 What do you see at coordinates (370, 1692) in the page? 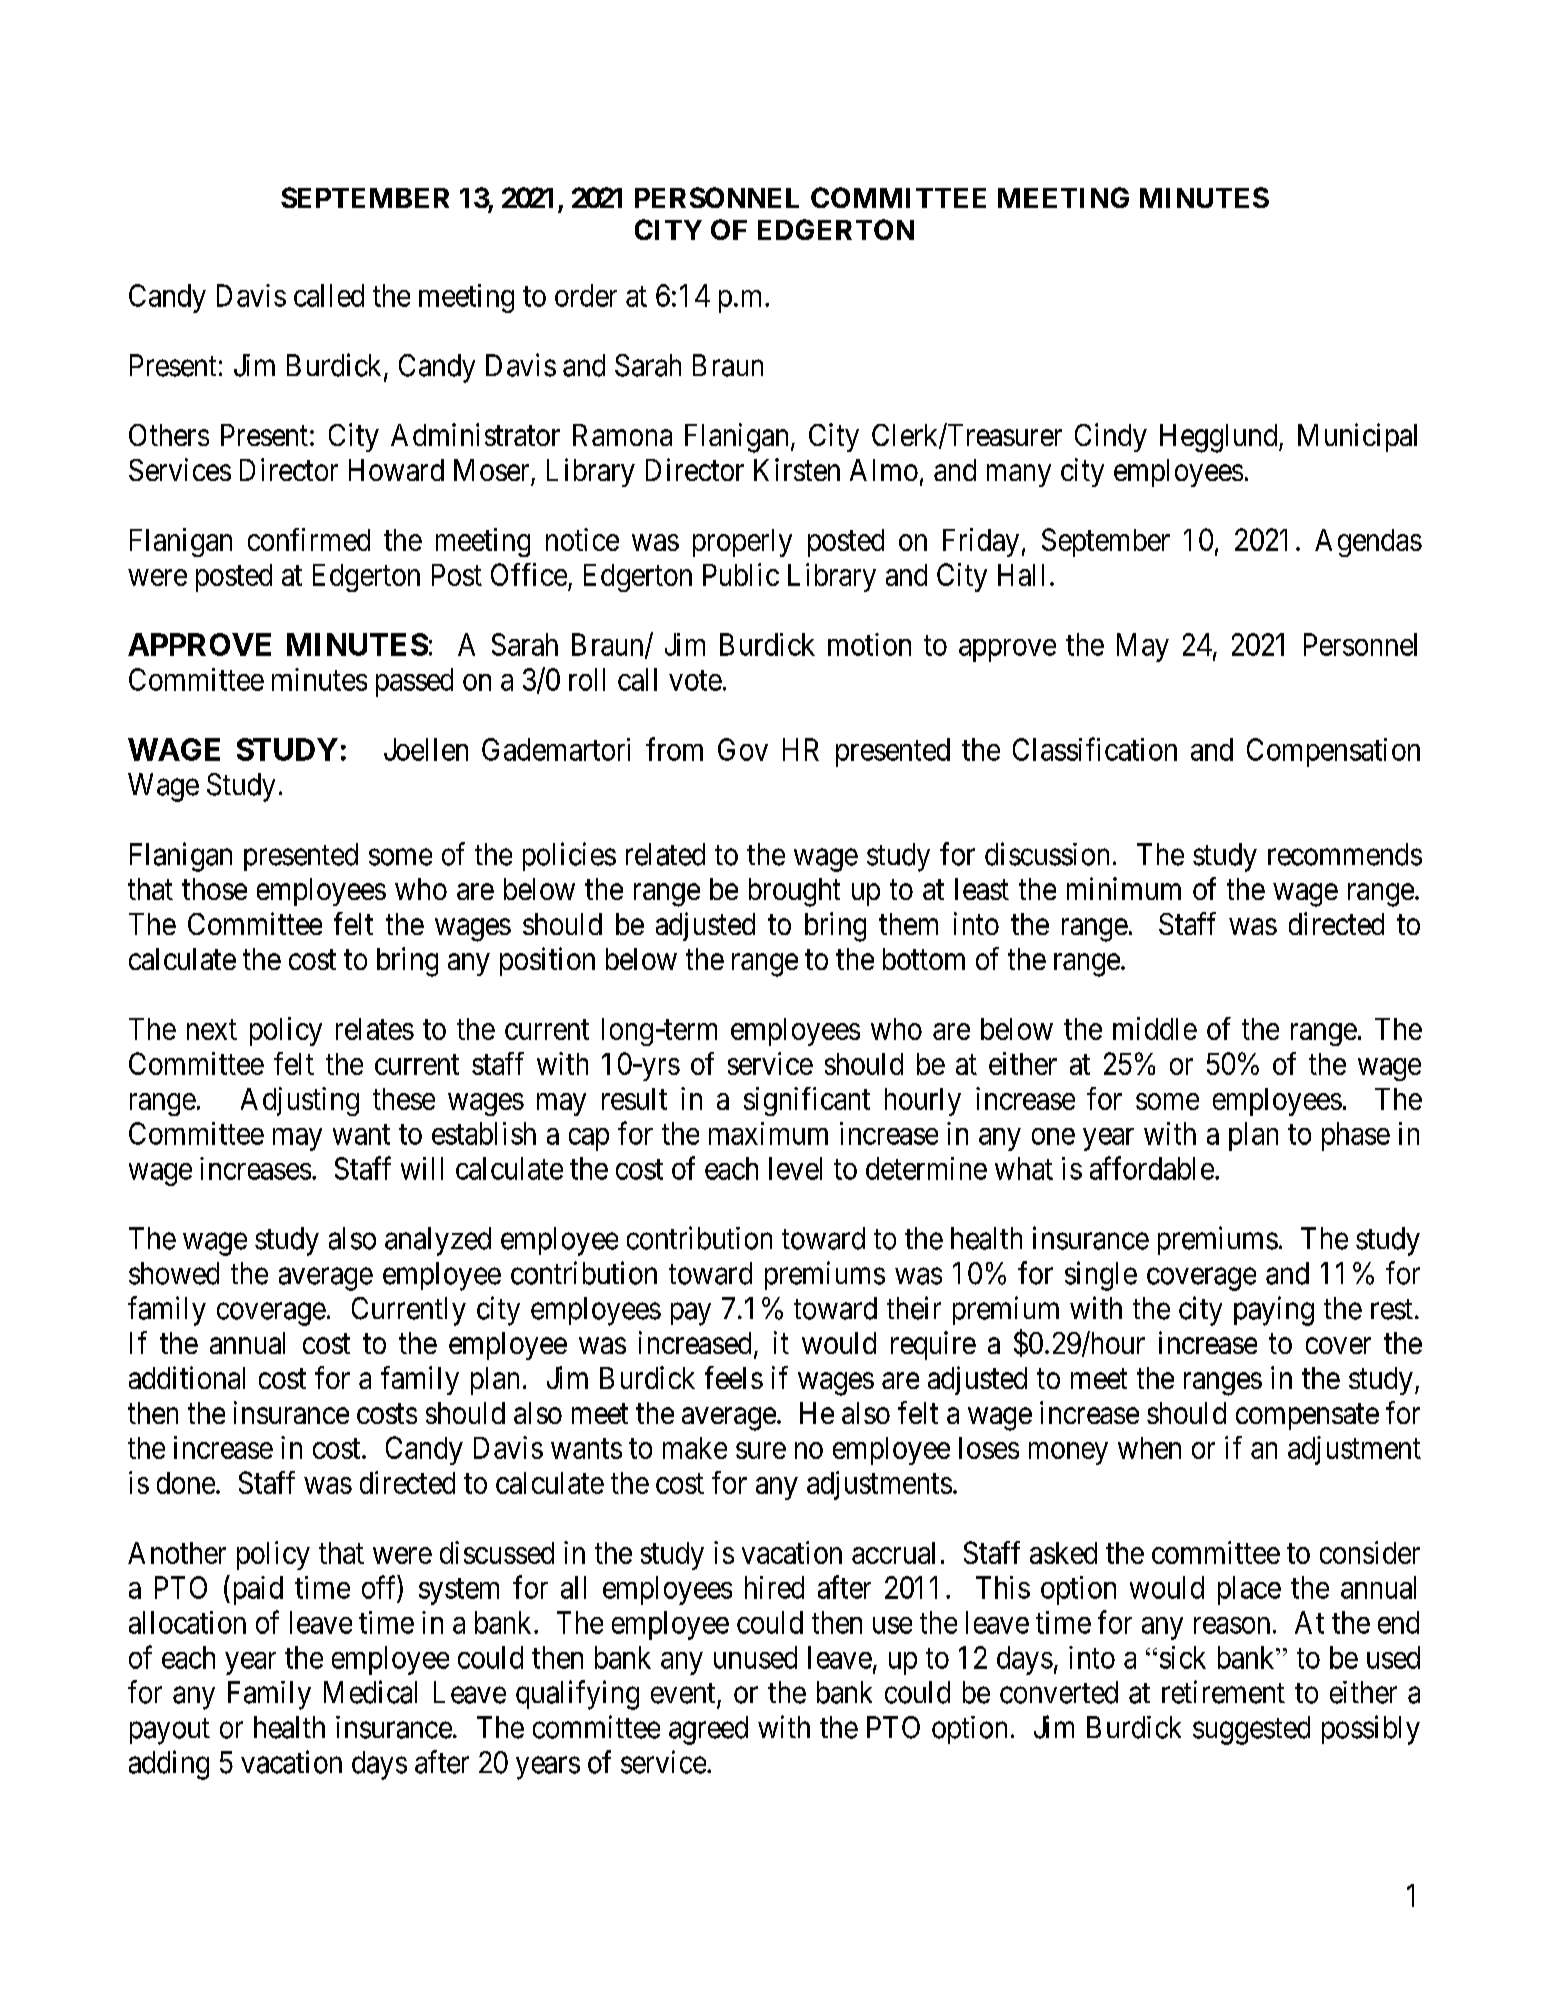
I see `Medical` at bounding box center [370, 1692].
